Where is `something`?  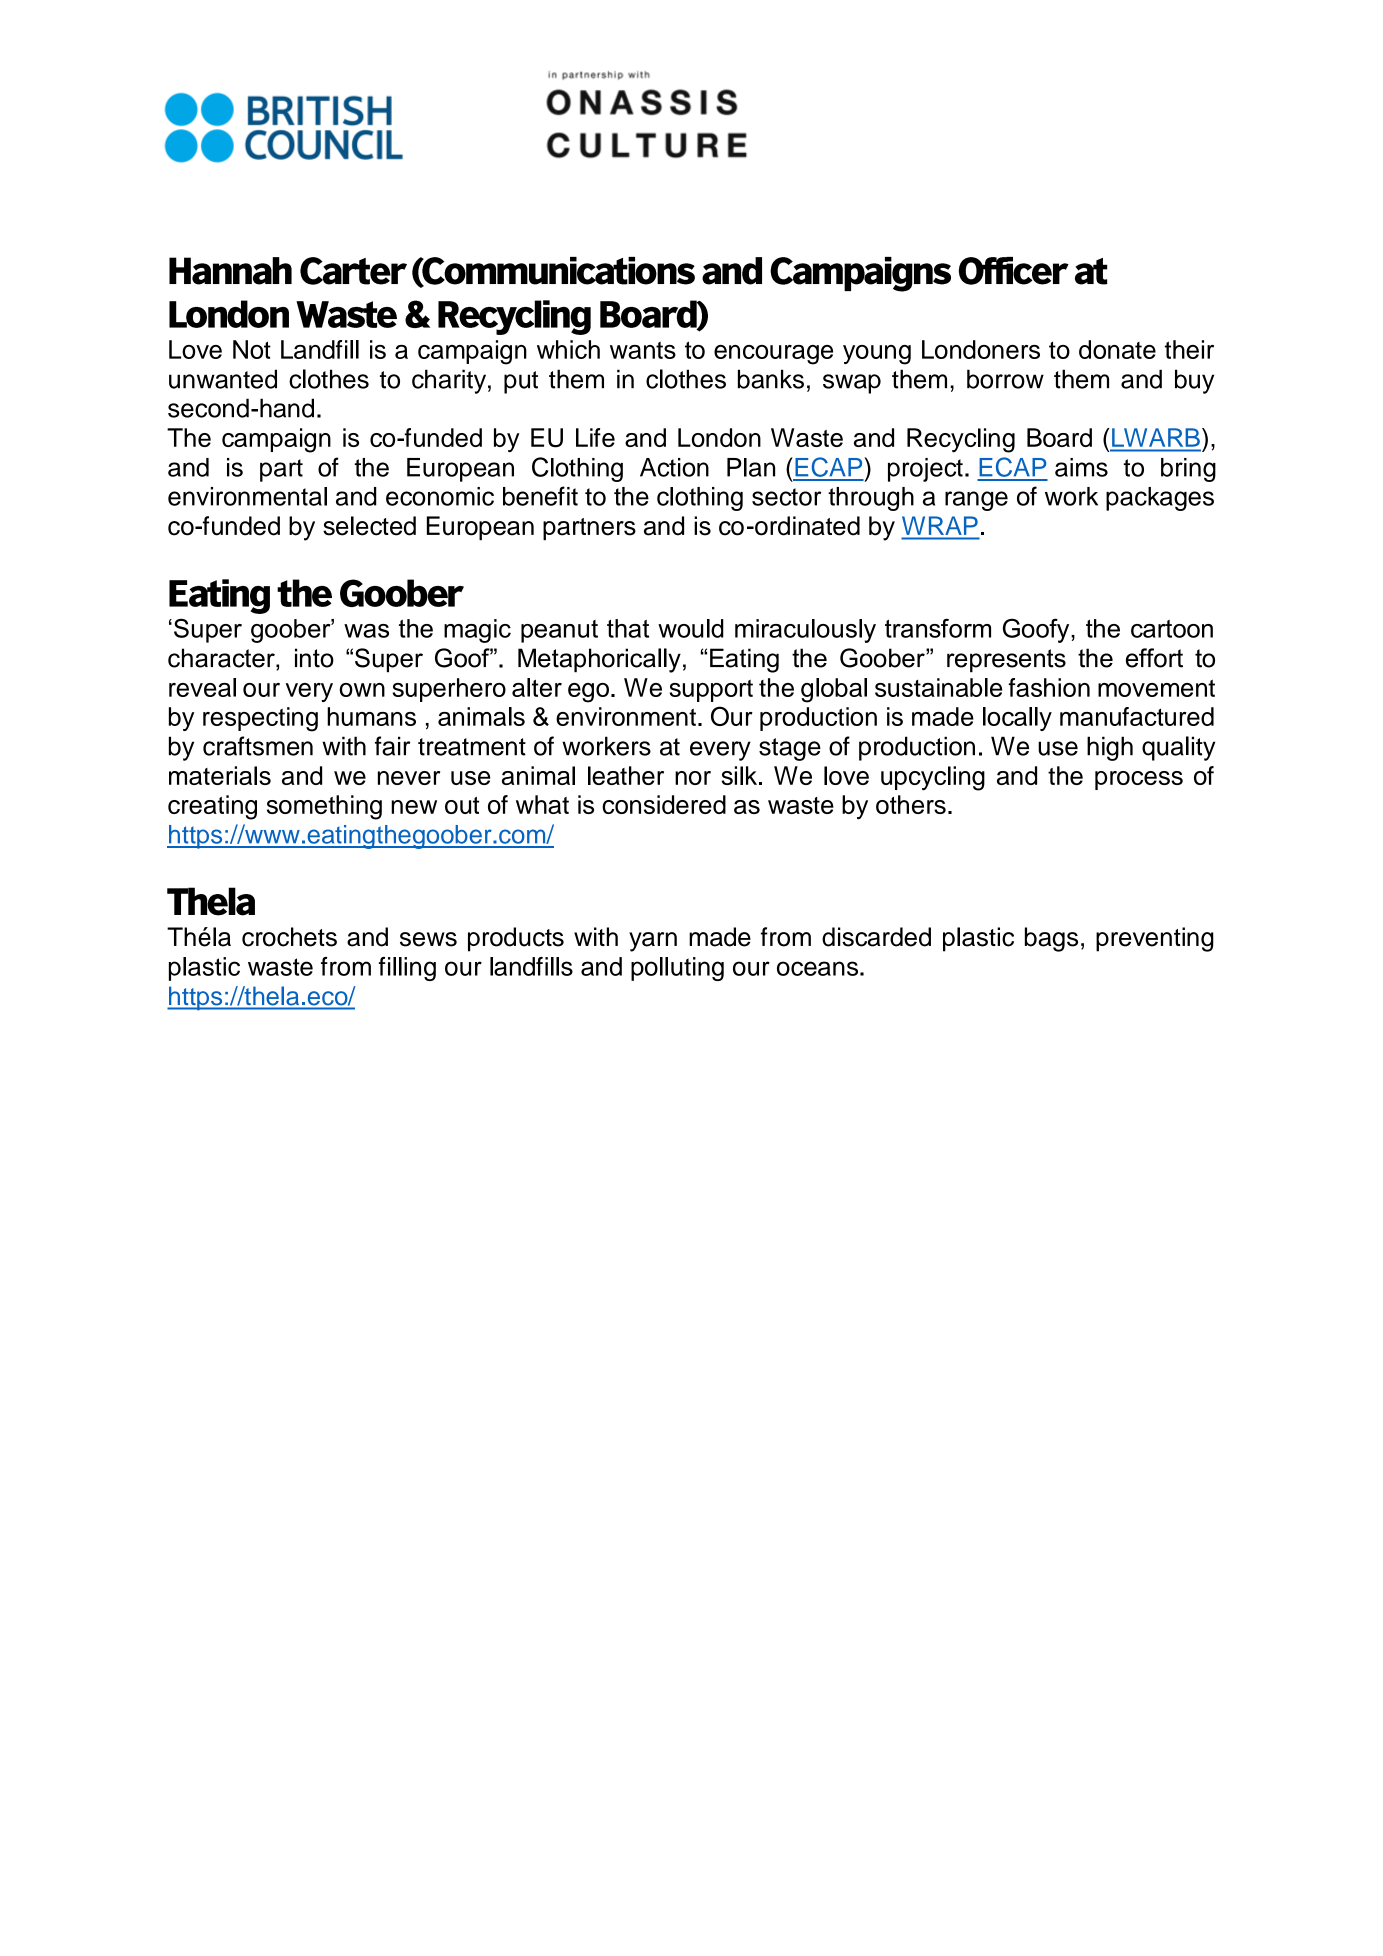 something is located at coordinates (324, 807).
